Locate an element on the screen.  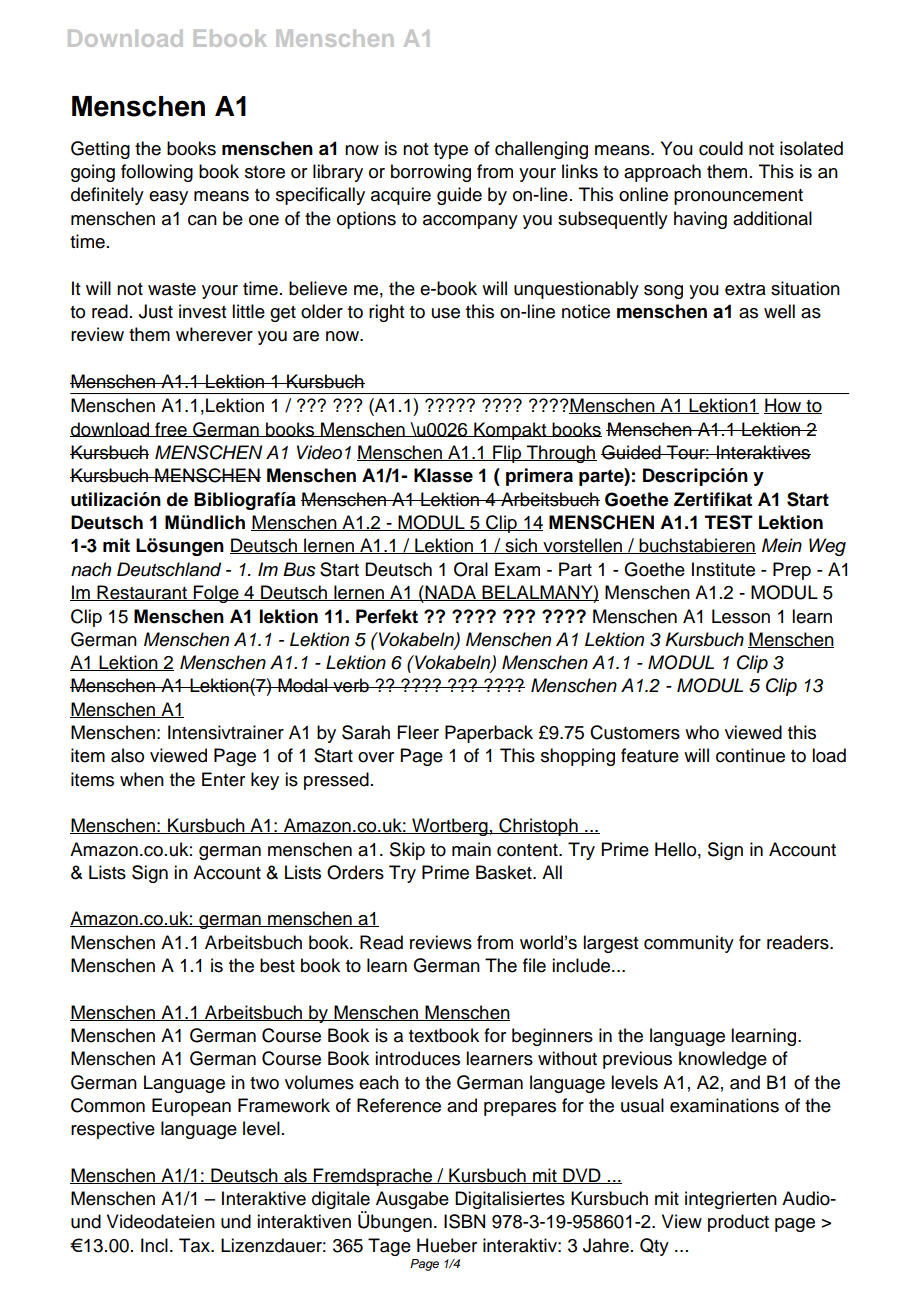
borrowing is located at coordinates (431, 173).
